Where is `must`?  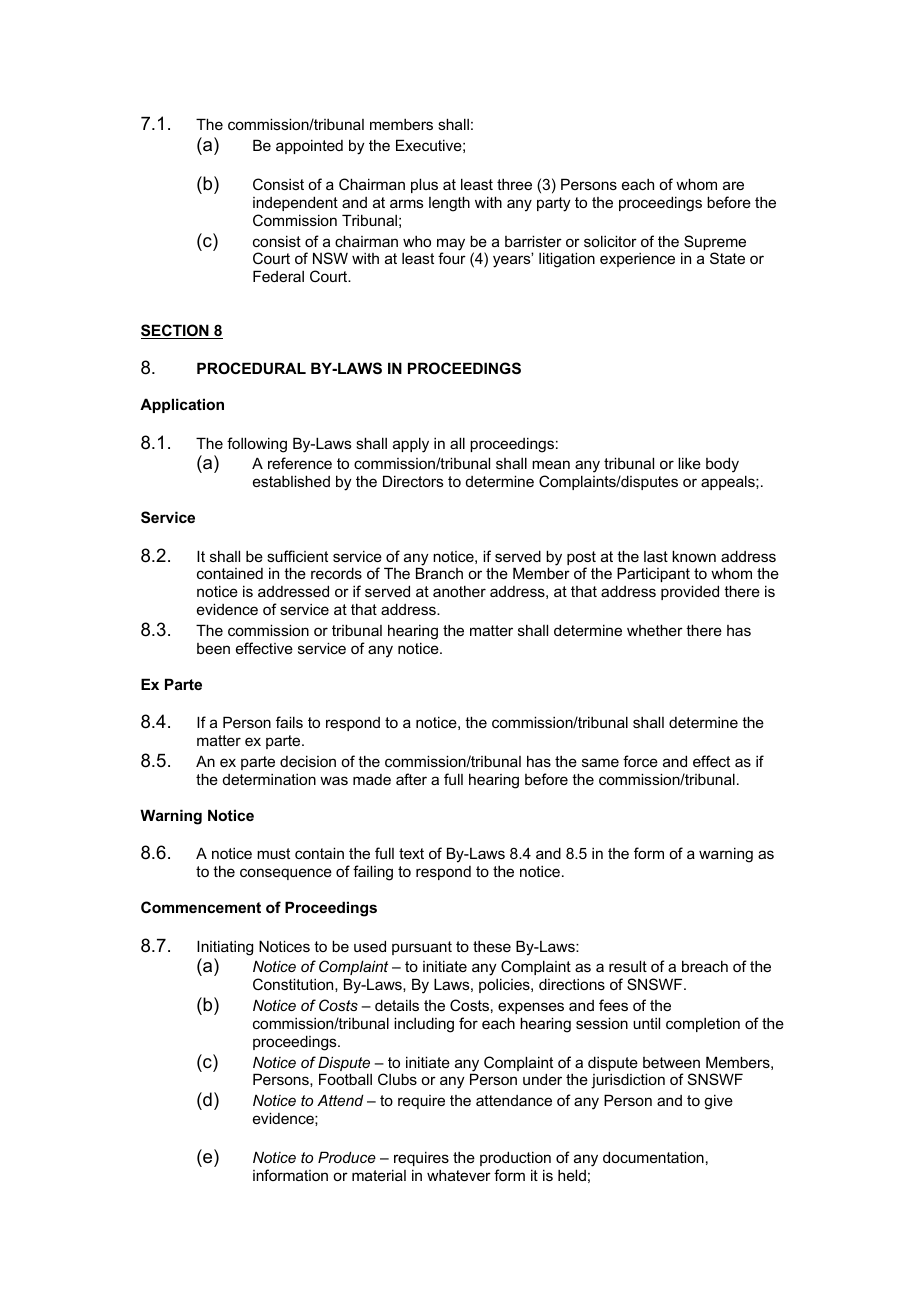
must is located at coordinates (273, 853).
